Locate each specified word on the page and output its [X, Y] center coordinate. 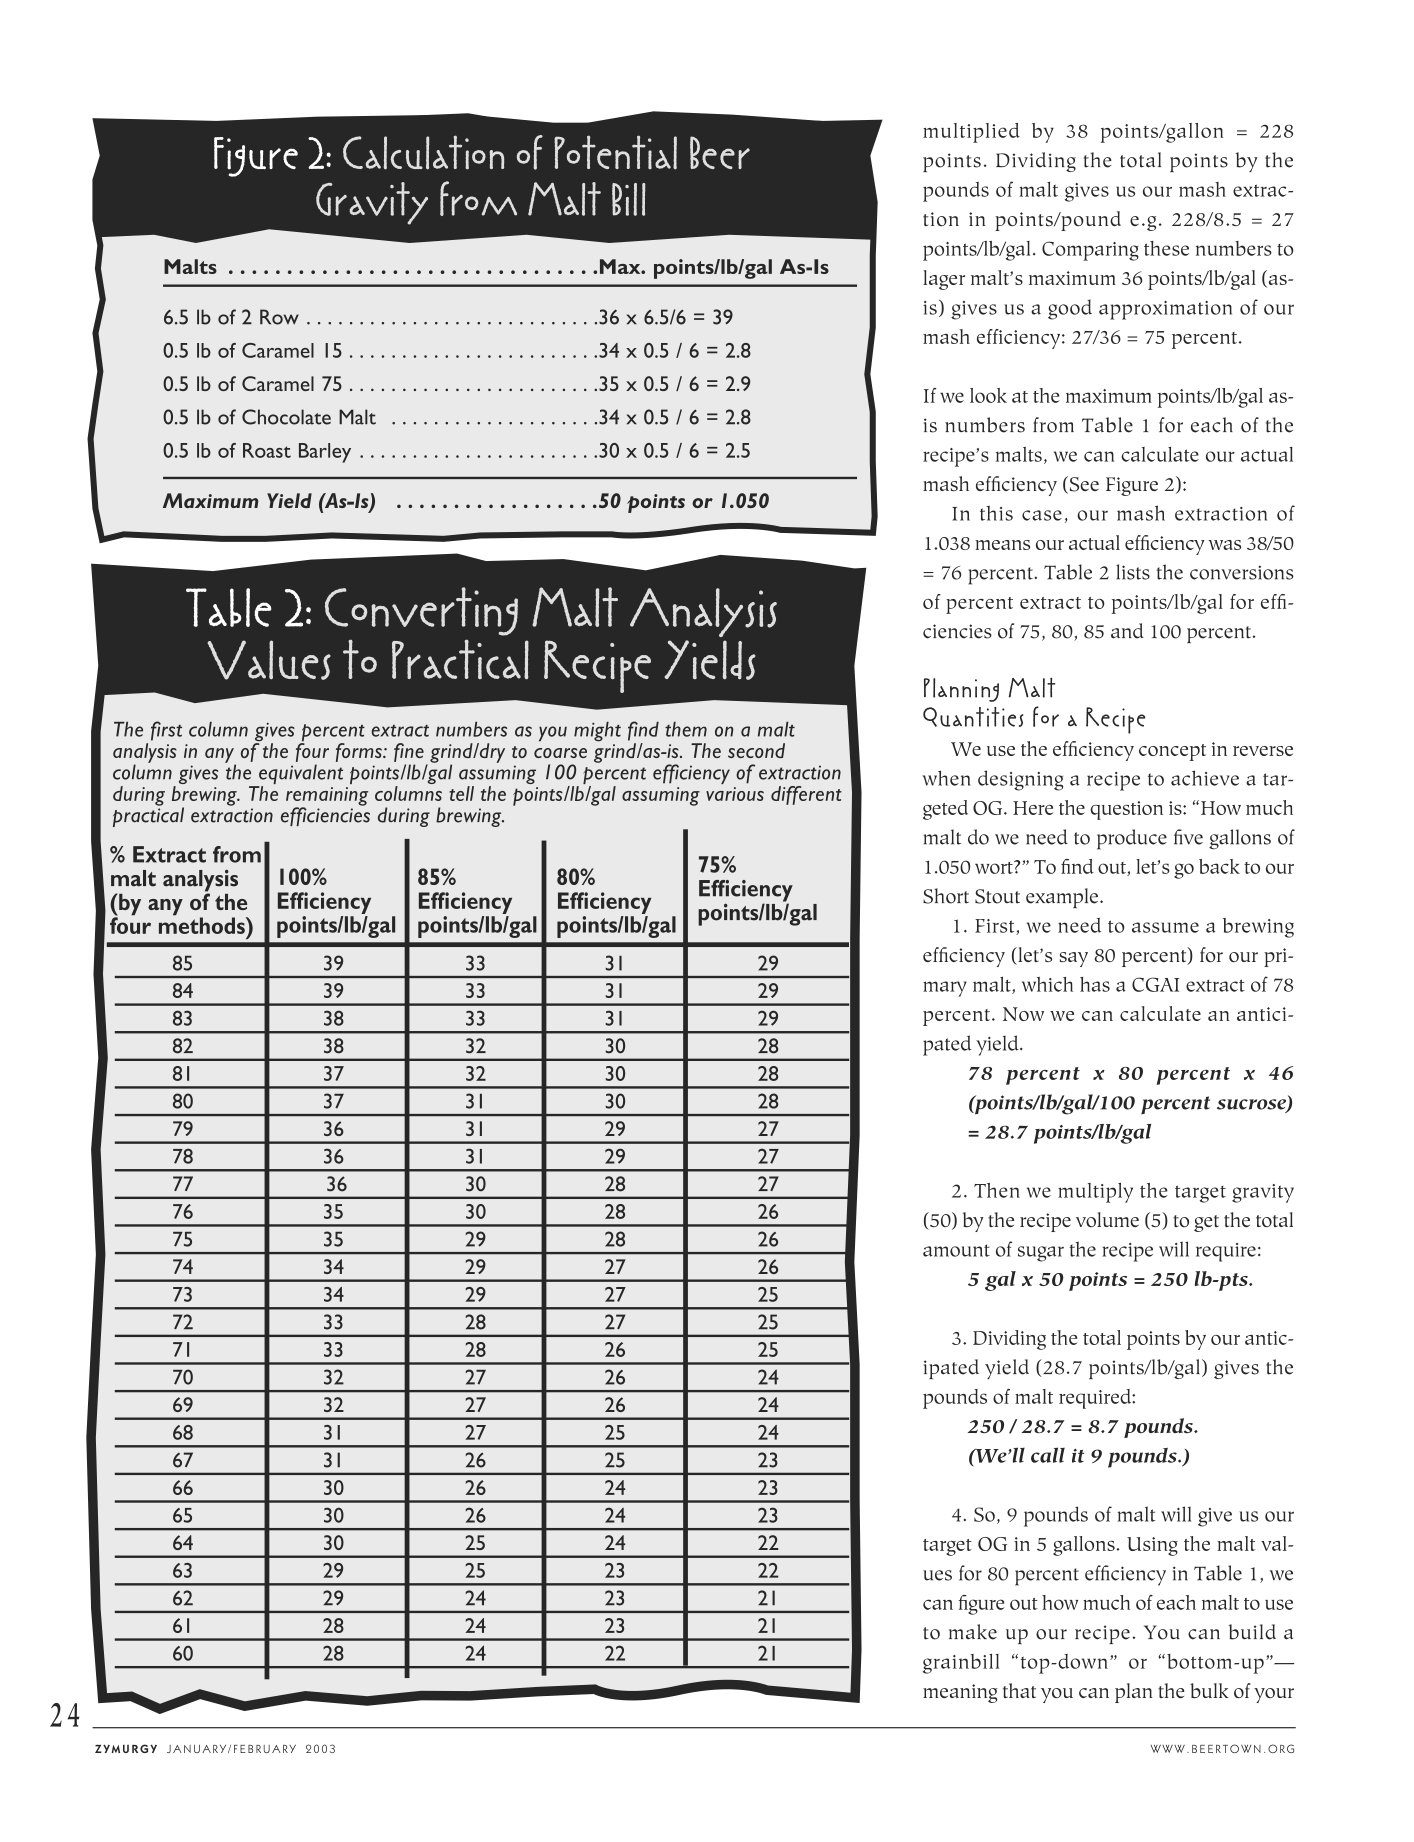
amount [956, 1250]
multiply [1095, 1193]
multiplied [971, 133]
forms [360, 752]
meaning [960, 1693]
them [686, 729]
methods [203, 924]
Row [279, 317]
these [1166, 248]
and [1127, 631]
